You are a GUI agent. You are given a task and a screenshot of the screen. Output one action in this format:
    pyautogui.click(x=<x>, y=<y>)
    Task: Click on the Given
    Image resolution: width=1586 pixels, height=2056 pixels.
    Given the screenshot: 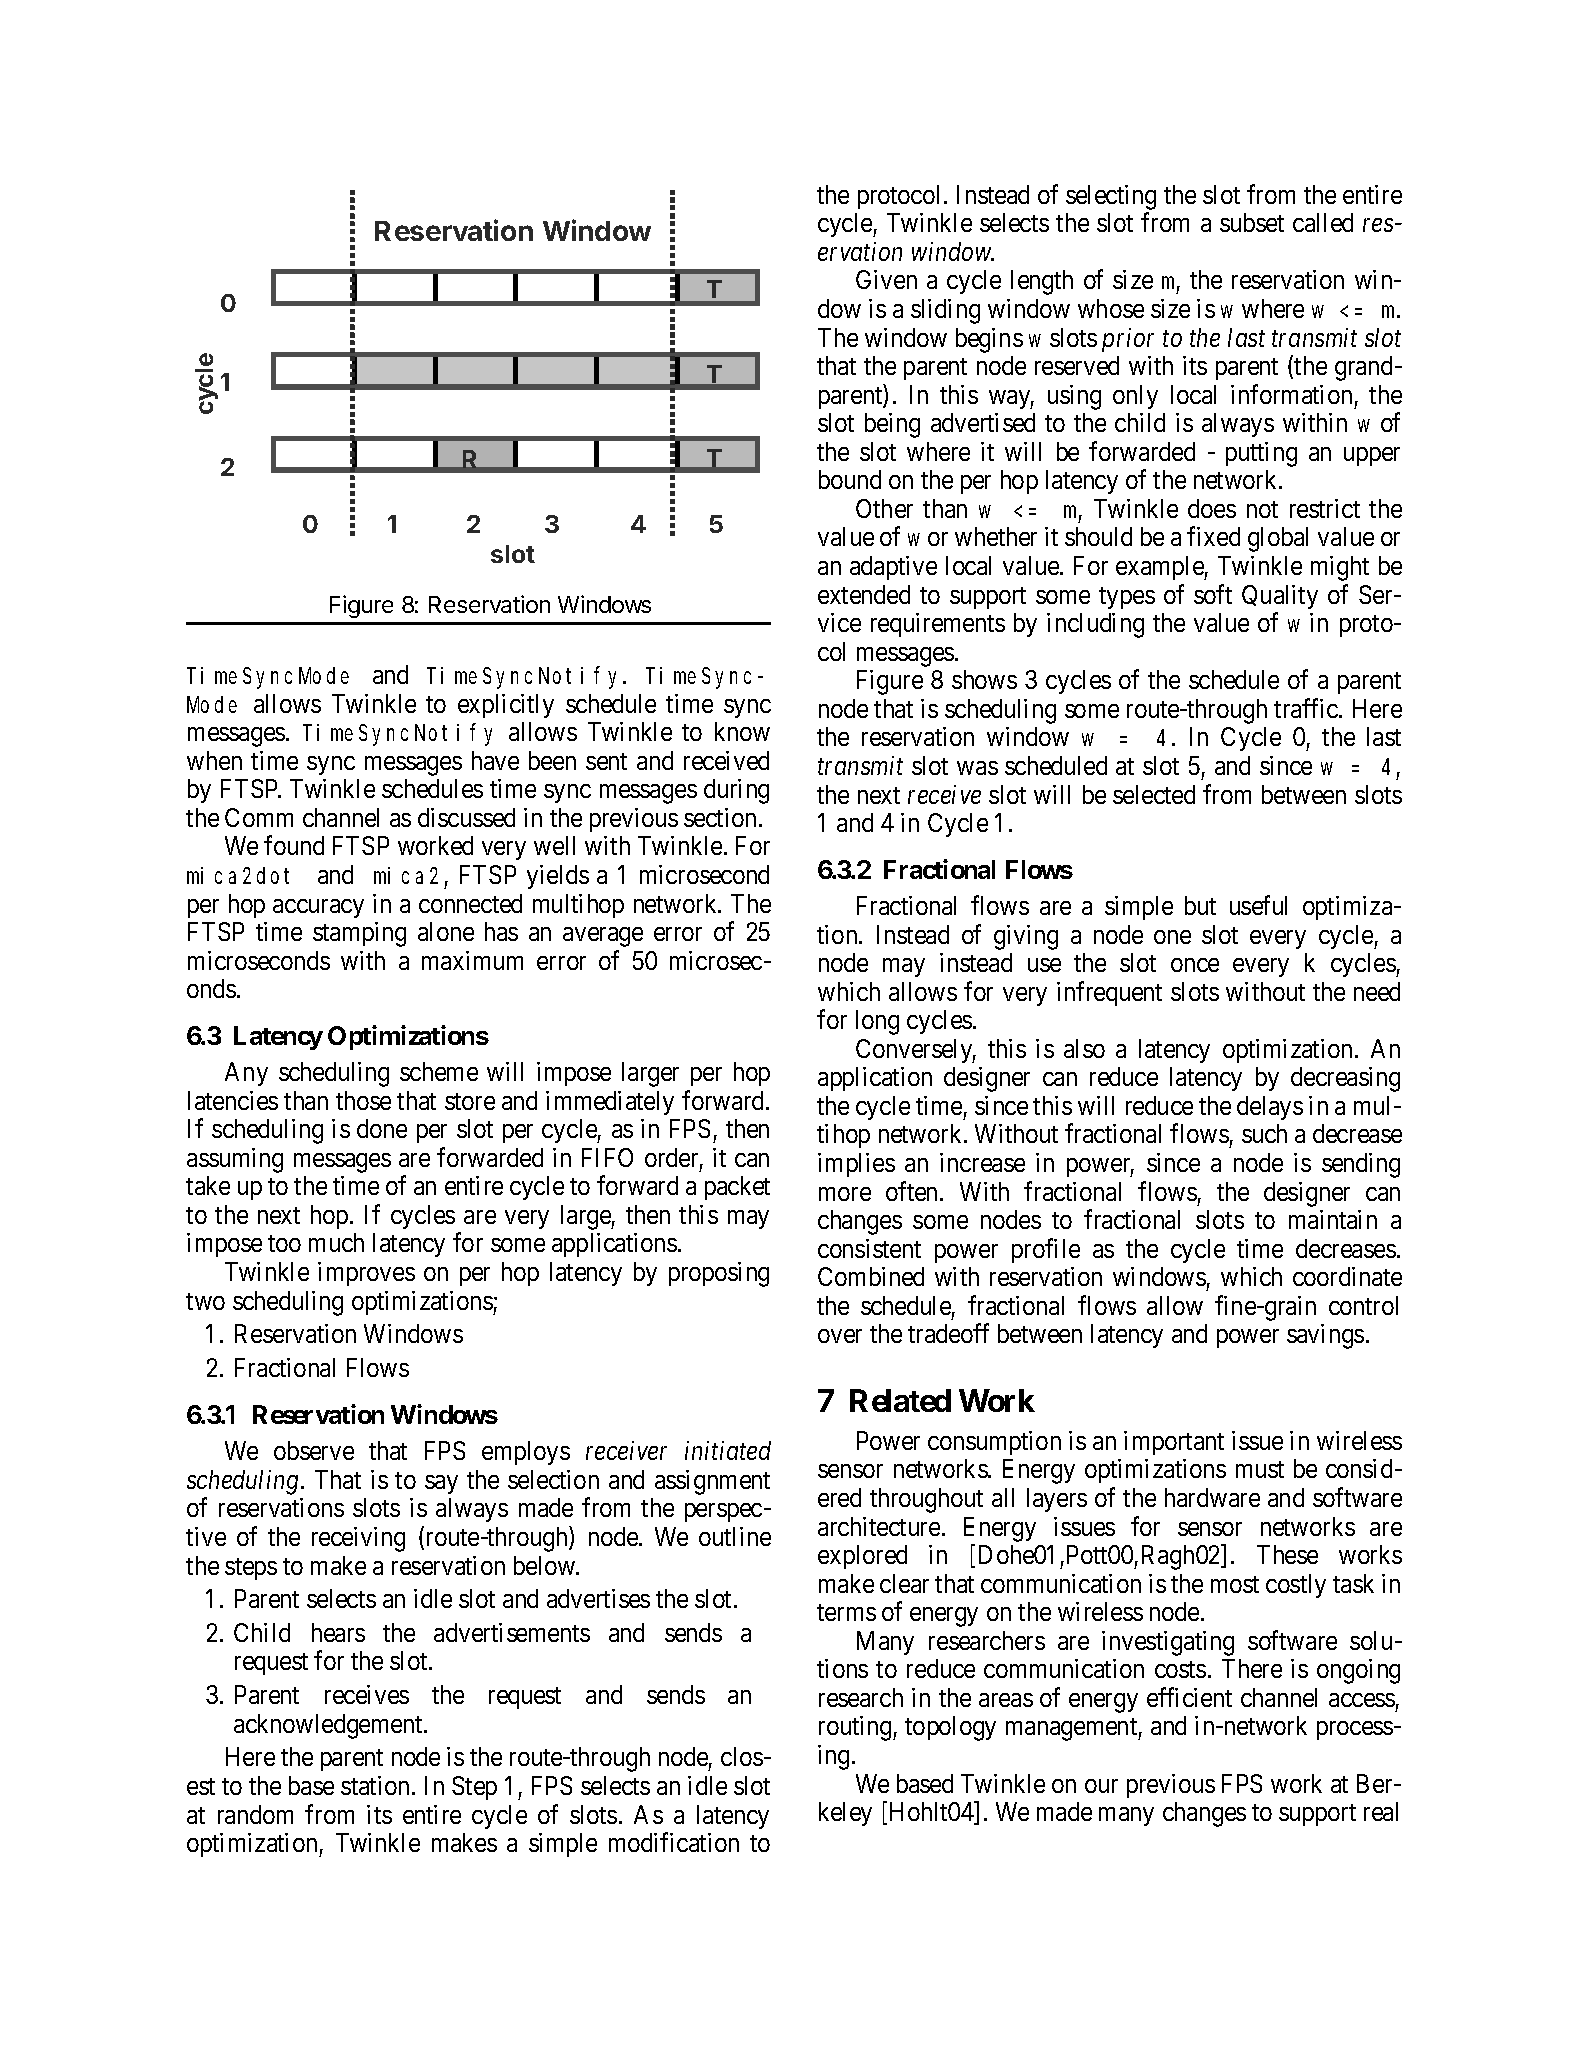 What is the action you would take?
    pyautogui.click(x=886, y=279)
